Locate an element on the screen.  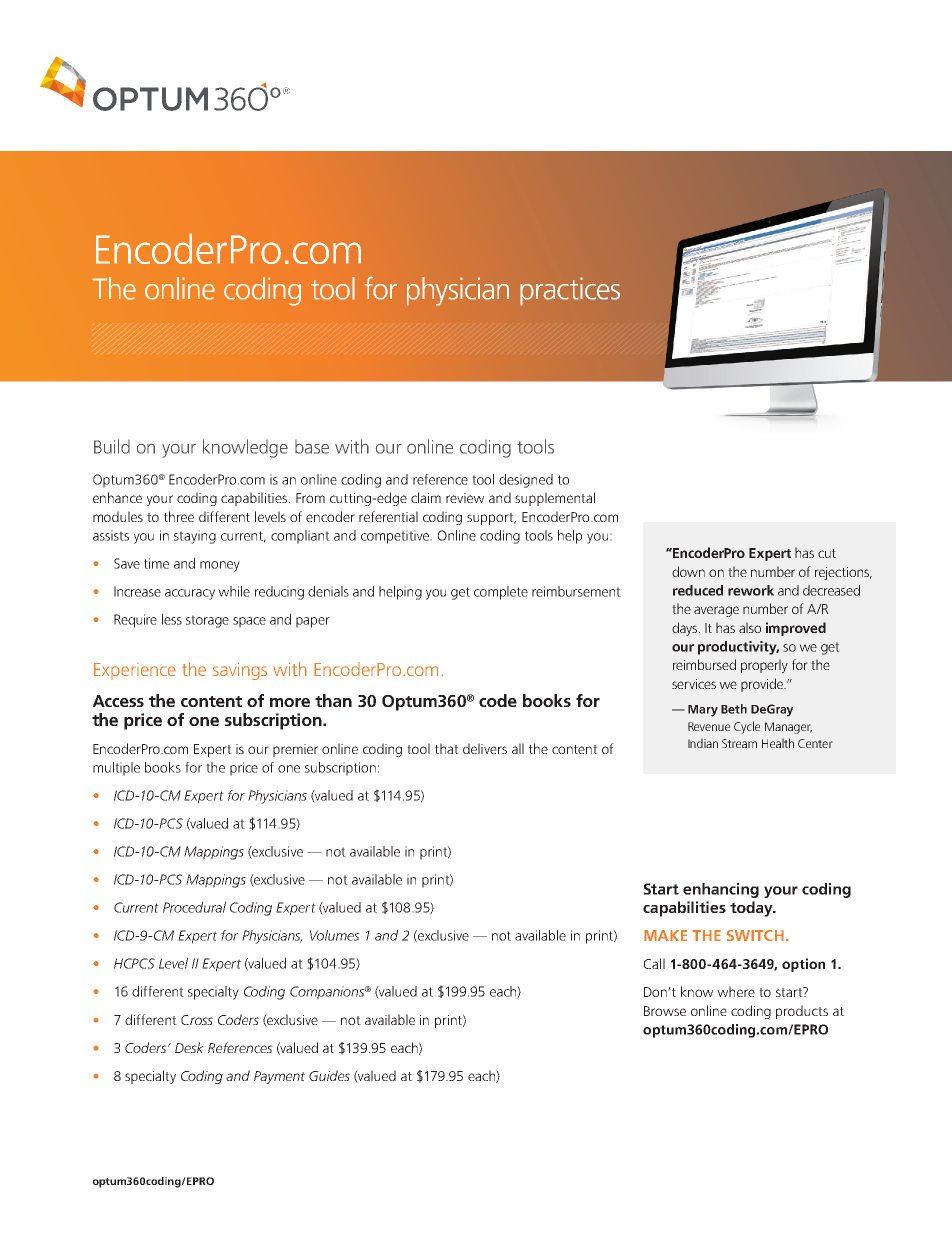
multiple is located at coordinates (116, 769).
